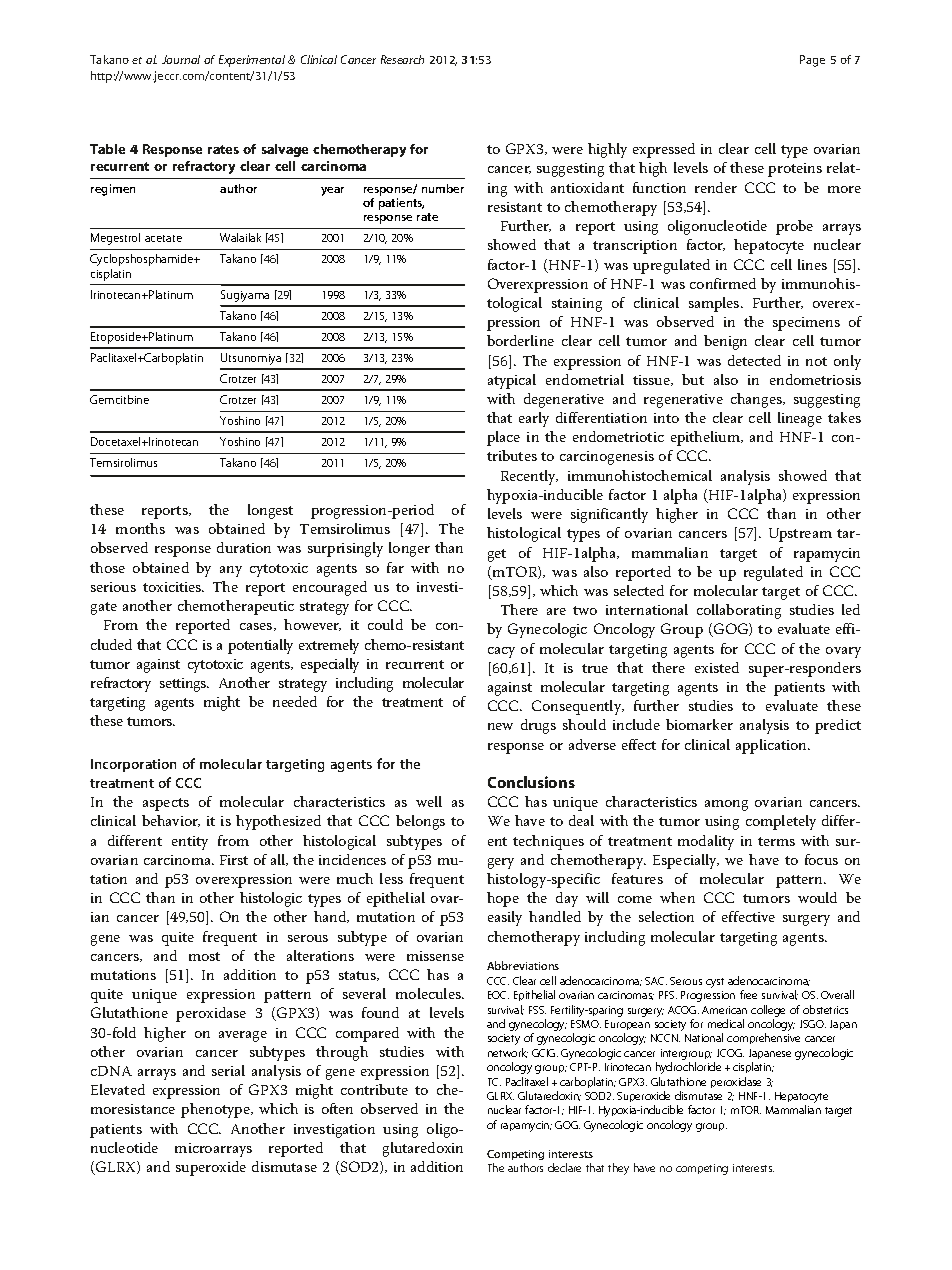 The image size is (952, 1270). What do you see at coordinates (754, 360) in the document?
I see `detected` at bounding box center [754, 360].
